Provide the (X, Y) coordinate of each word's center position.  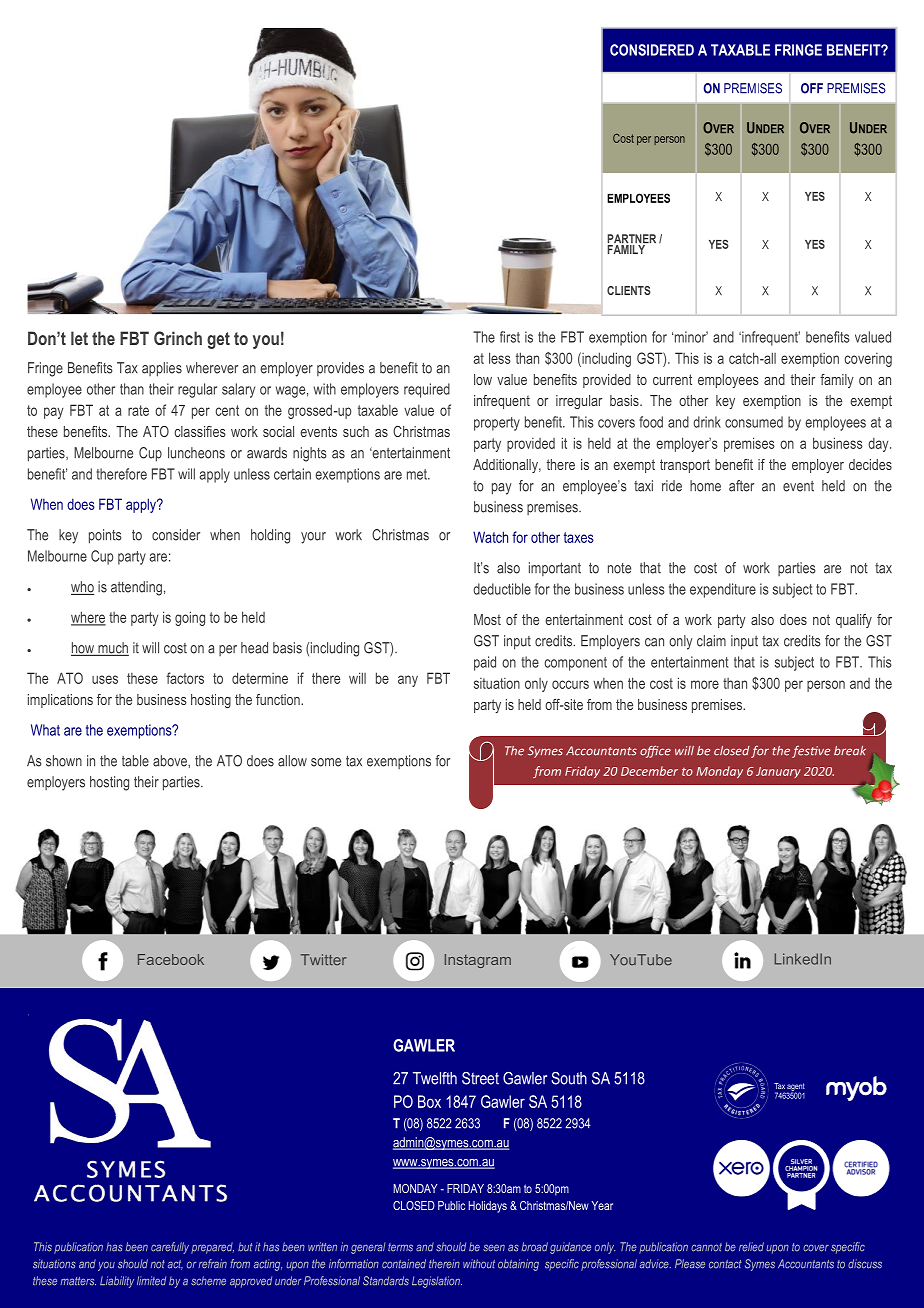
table (135, 761)
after (741, 486)
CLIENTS (629, 290)
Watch (490, 537)
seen (494, 1248)
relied (751, 1247)
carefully (170, 1248)
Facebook (171, 959)
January (778, 772)
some (326, 762)
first (510, 337)
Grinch (178, 338)
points (105, 536)
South (569, 1078)
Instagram (478, 961)
